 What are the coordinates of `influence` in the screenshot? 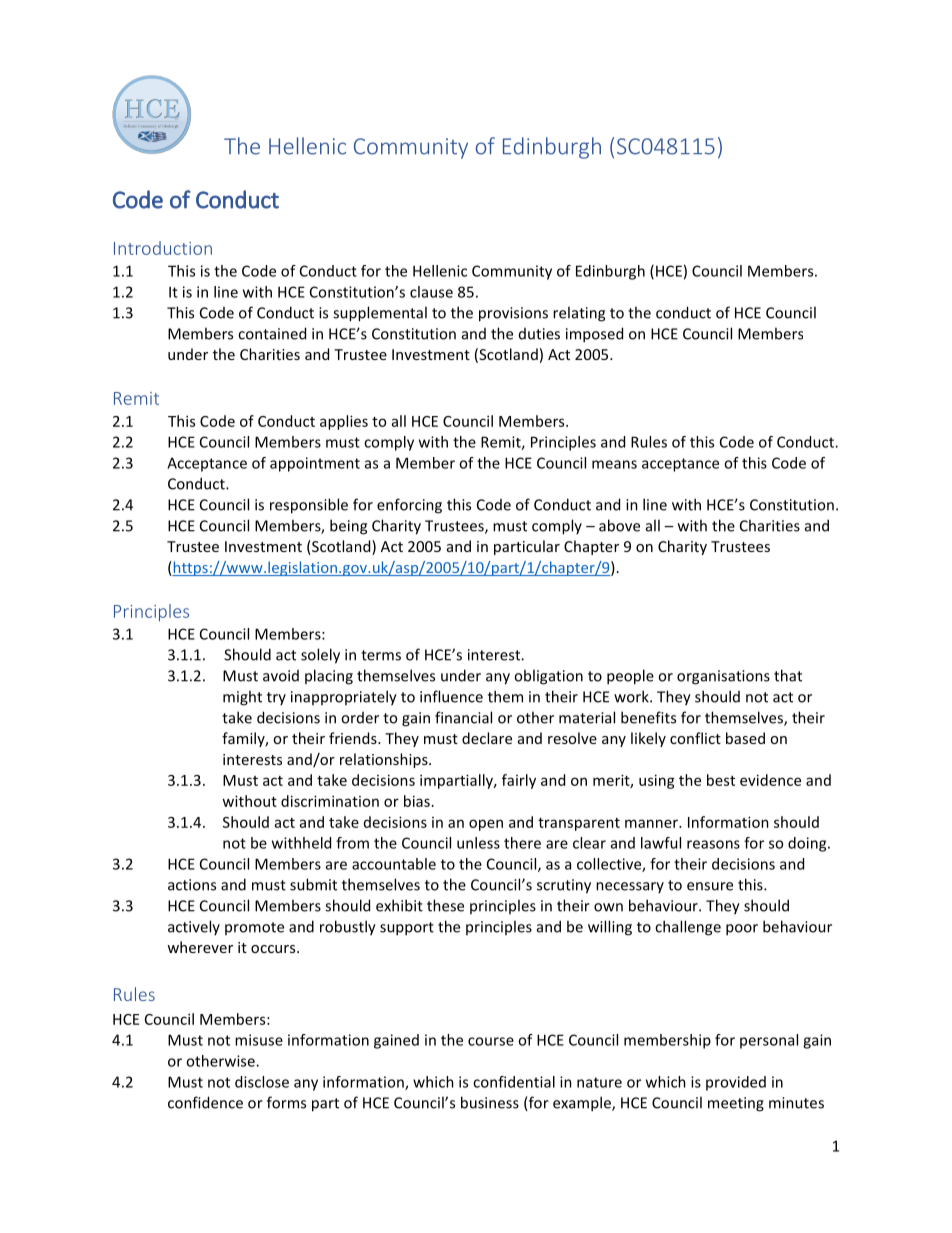 It's located at (451, 696).
